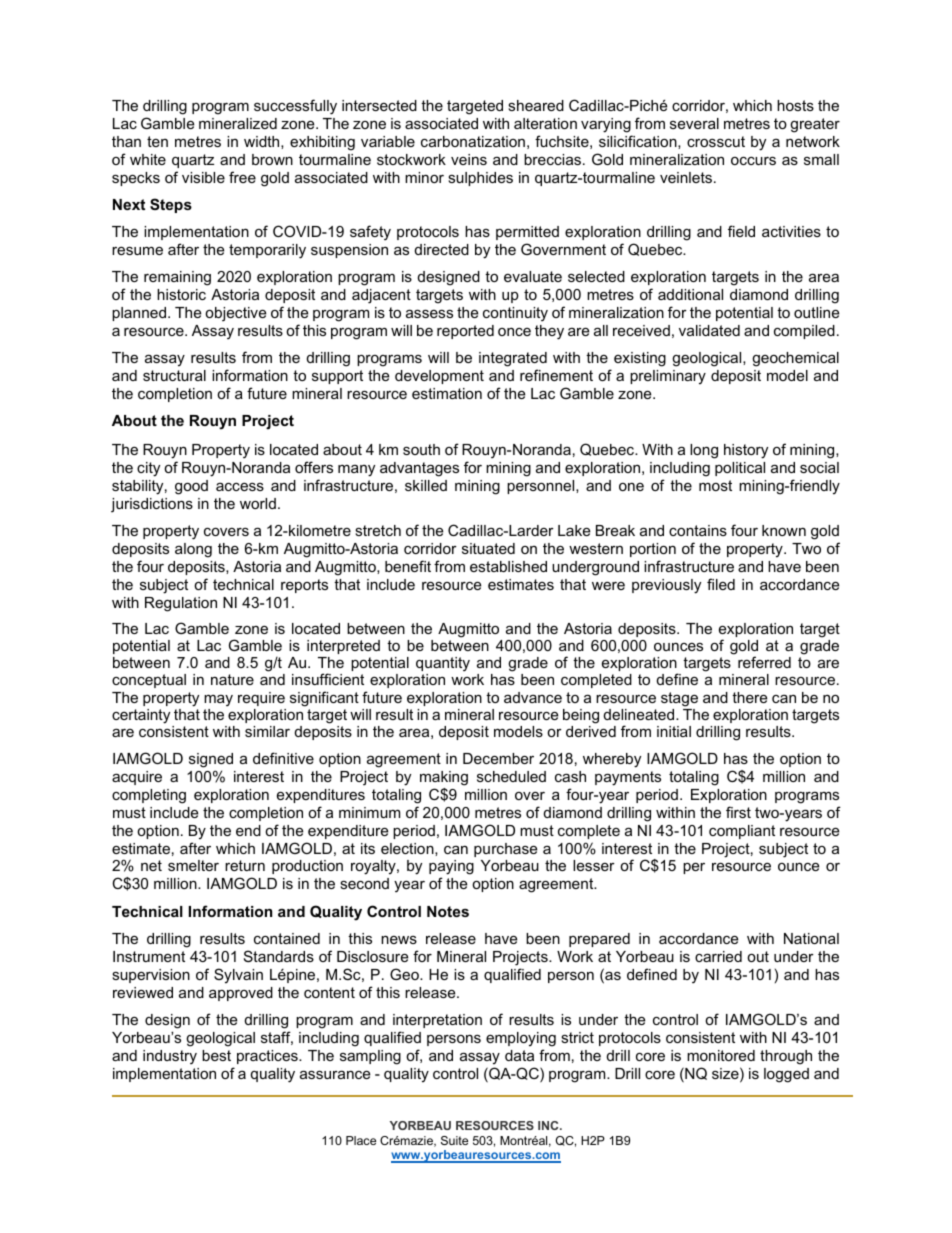 This screenshot has width=952, height=1233. I want to click on filed, so click(721, 584).
